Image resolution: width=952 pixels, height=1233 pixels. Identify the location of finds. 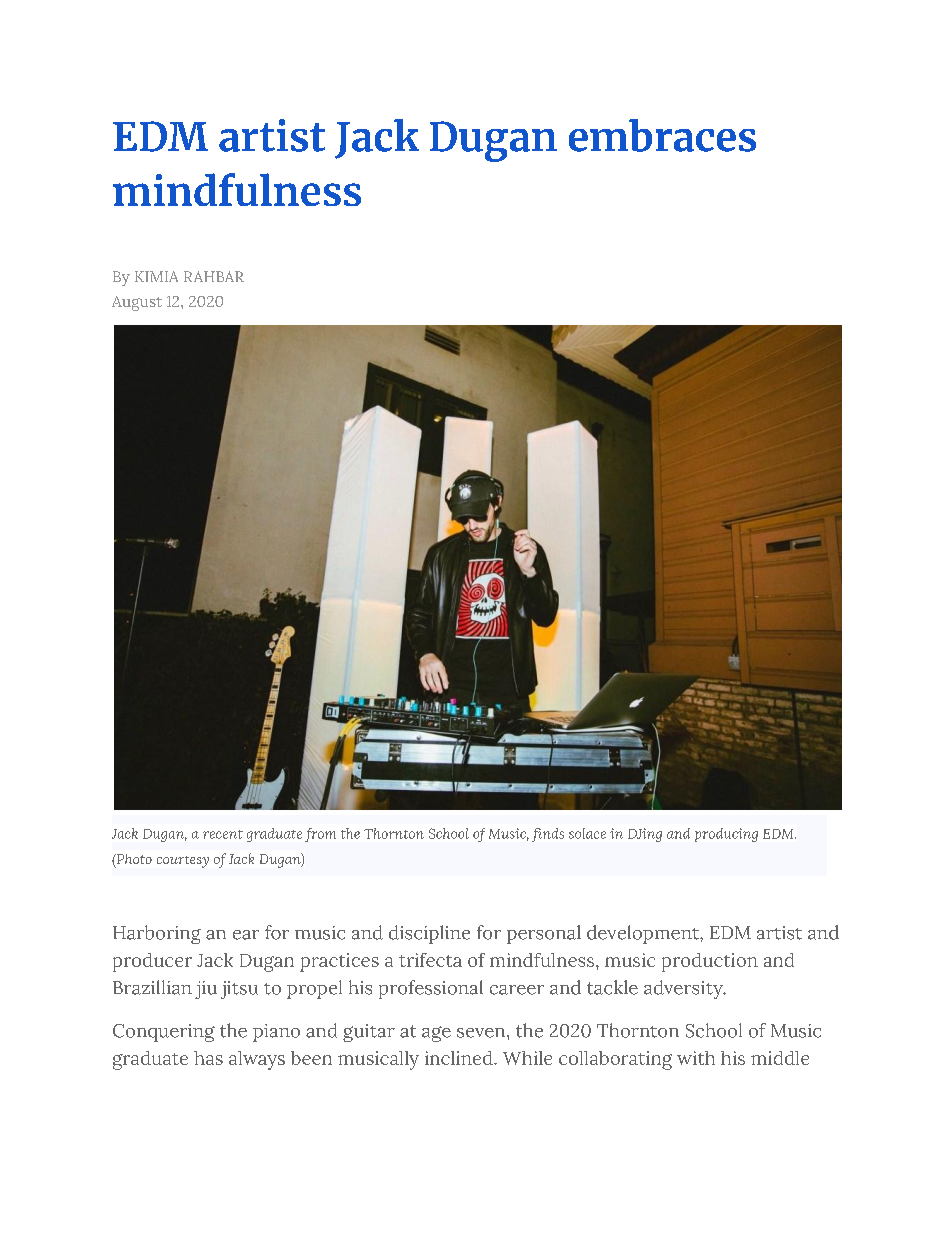
(548, 835).
